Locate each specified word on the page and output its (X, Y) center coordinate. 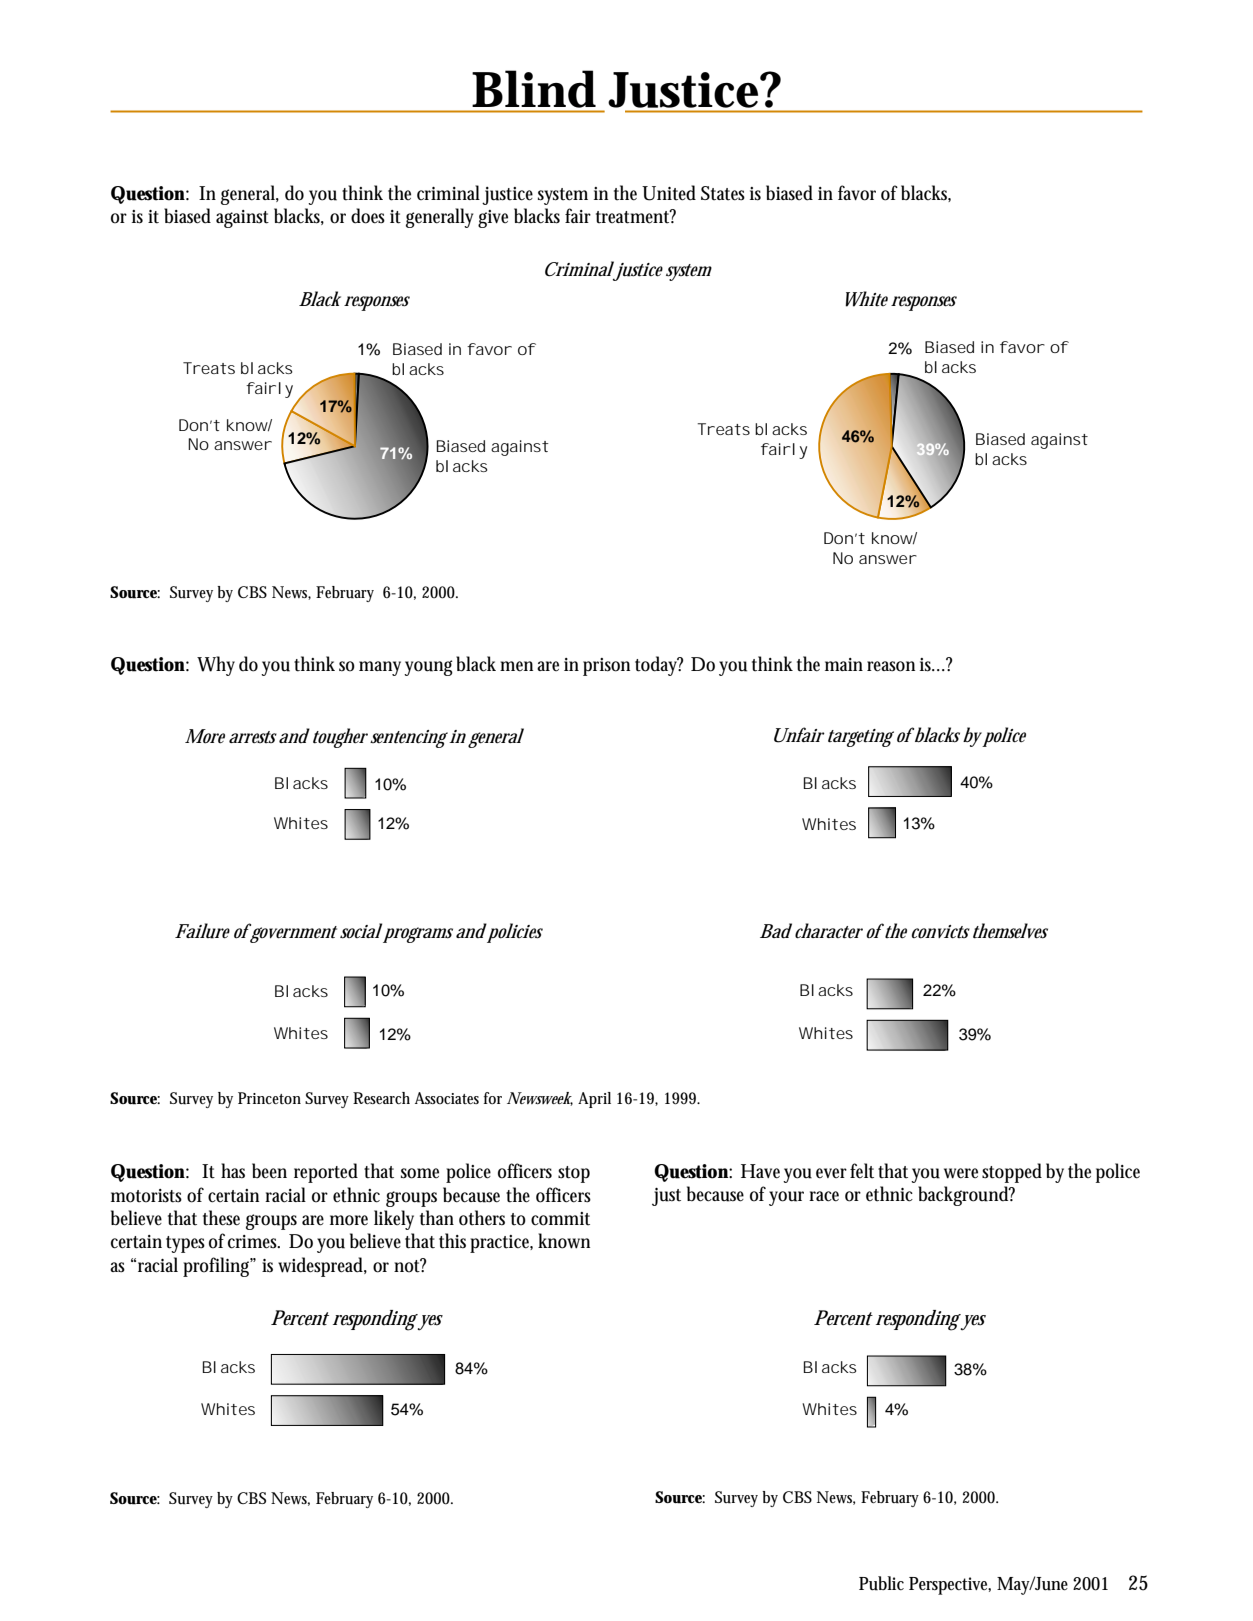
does (368, 216)
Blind (534, 89)
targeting (861, 738)
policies (515, 933)
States (723, 193)
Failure (202, 931)
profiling (218, 1267)
